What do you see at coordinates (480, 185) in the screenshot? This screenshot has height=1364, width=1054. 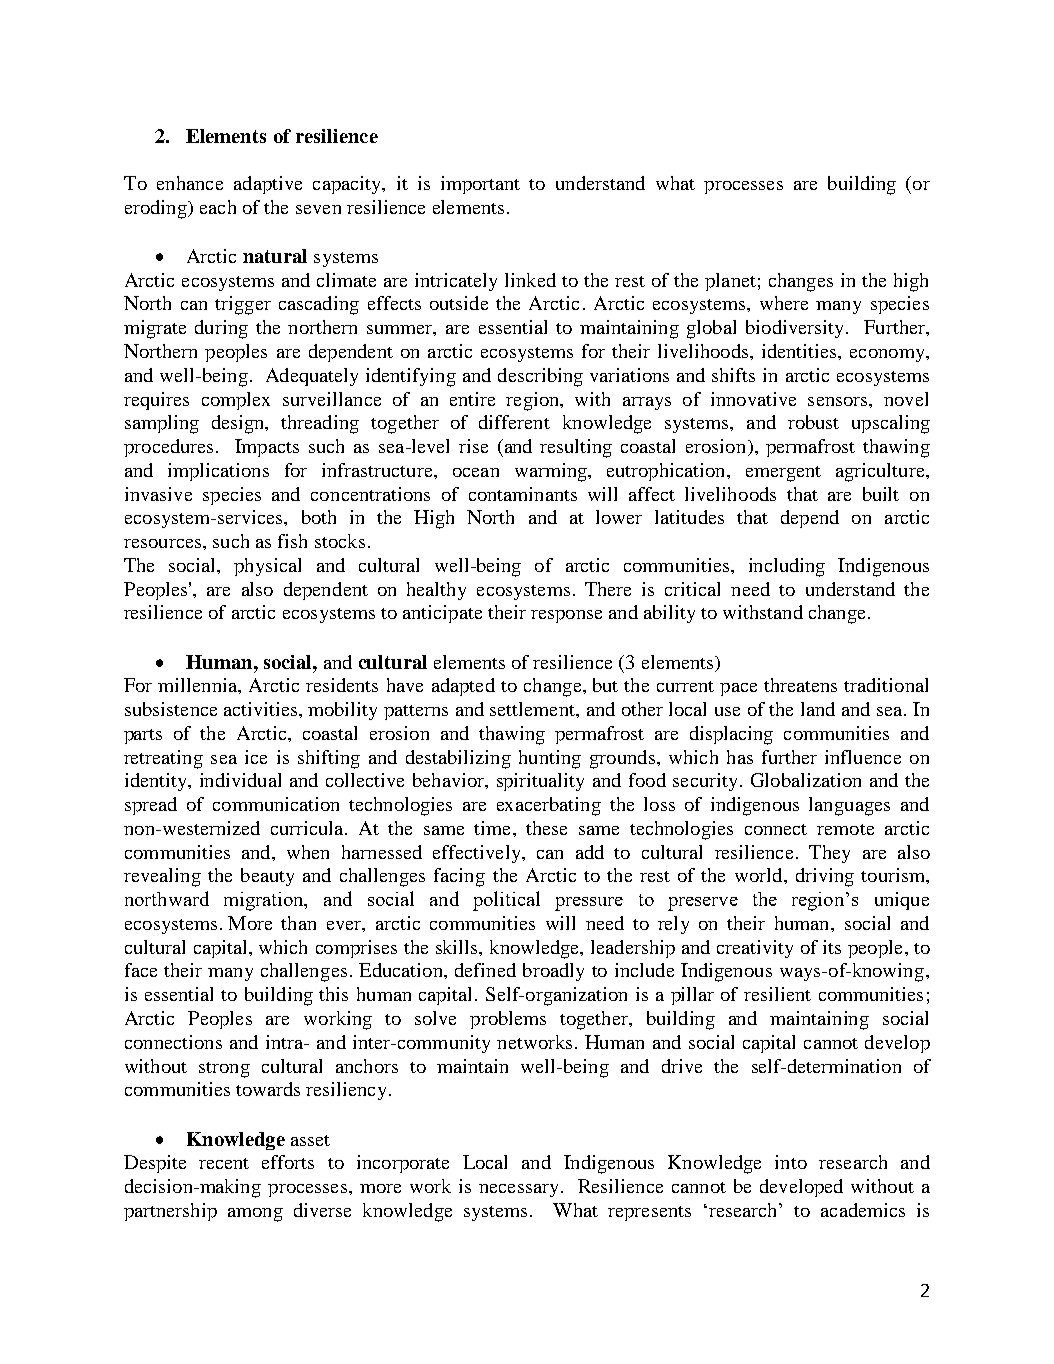 I see `important` at bounding box center [480, 185].
